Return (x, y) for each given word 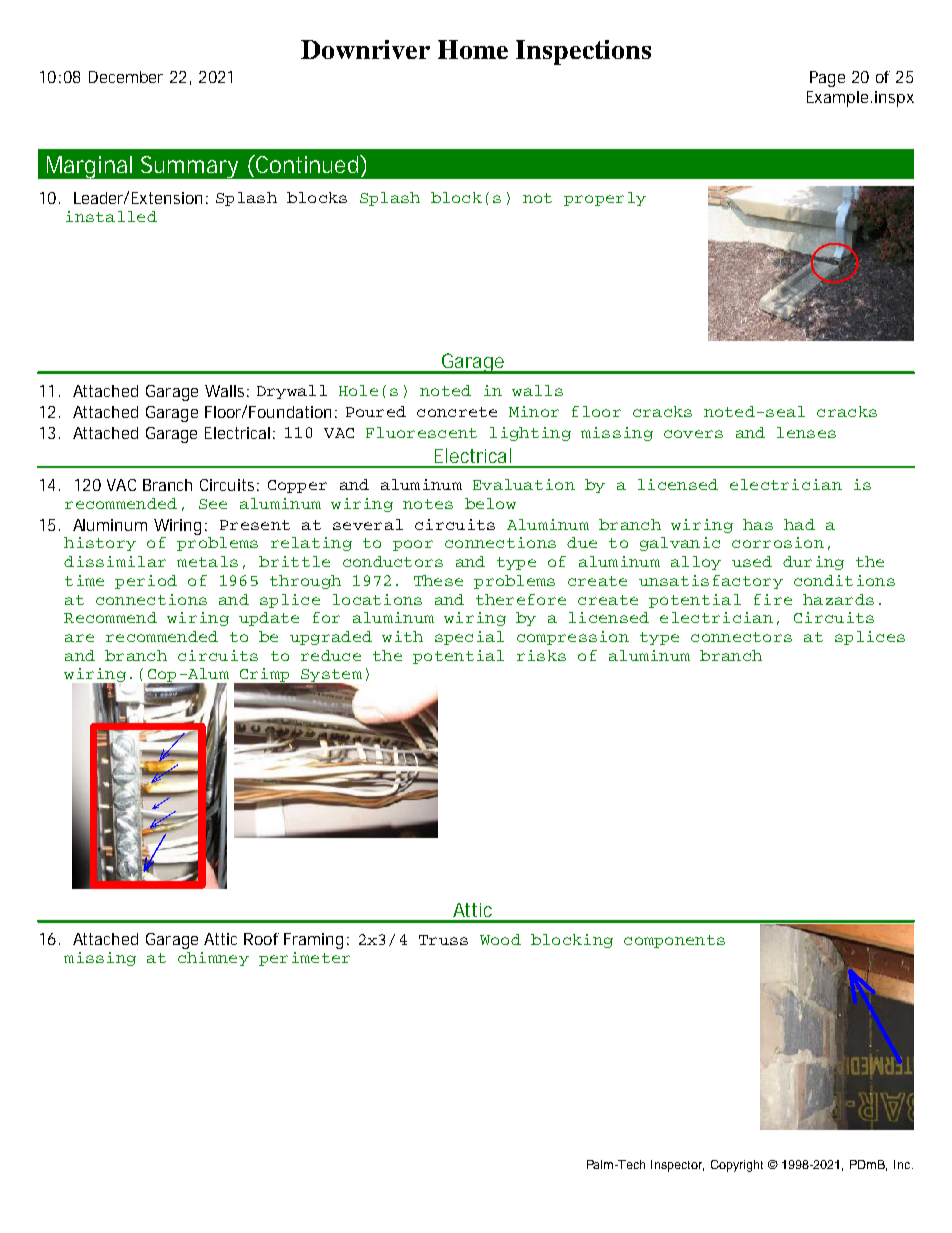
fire (773, 599)
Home (473, 49)
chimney (213, 959)
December (126, 77)
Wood (500, 939)
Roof (261, 939)
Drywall (292, 392)
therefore (521, 599)
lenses (806, 432)
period (146, 582)
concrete (457, 412)
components (674, 941)
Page (827, 79)
